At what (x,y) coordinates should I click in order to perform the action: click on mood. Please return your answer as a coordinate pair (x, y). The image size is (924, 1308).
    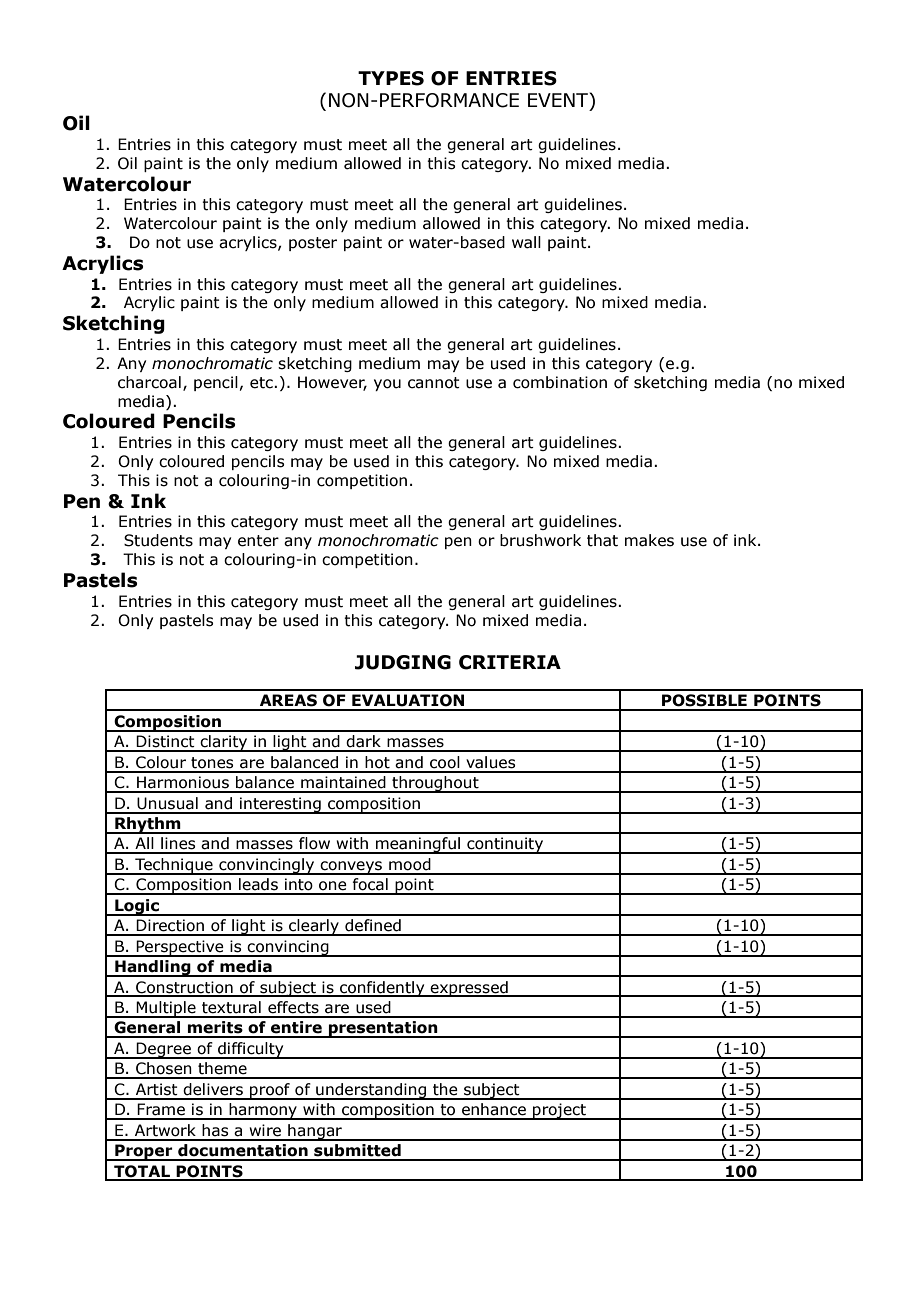
    Looking at the image, I should click on (410, 864).
